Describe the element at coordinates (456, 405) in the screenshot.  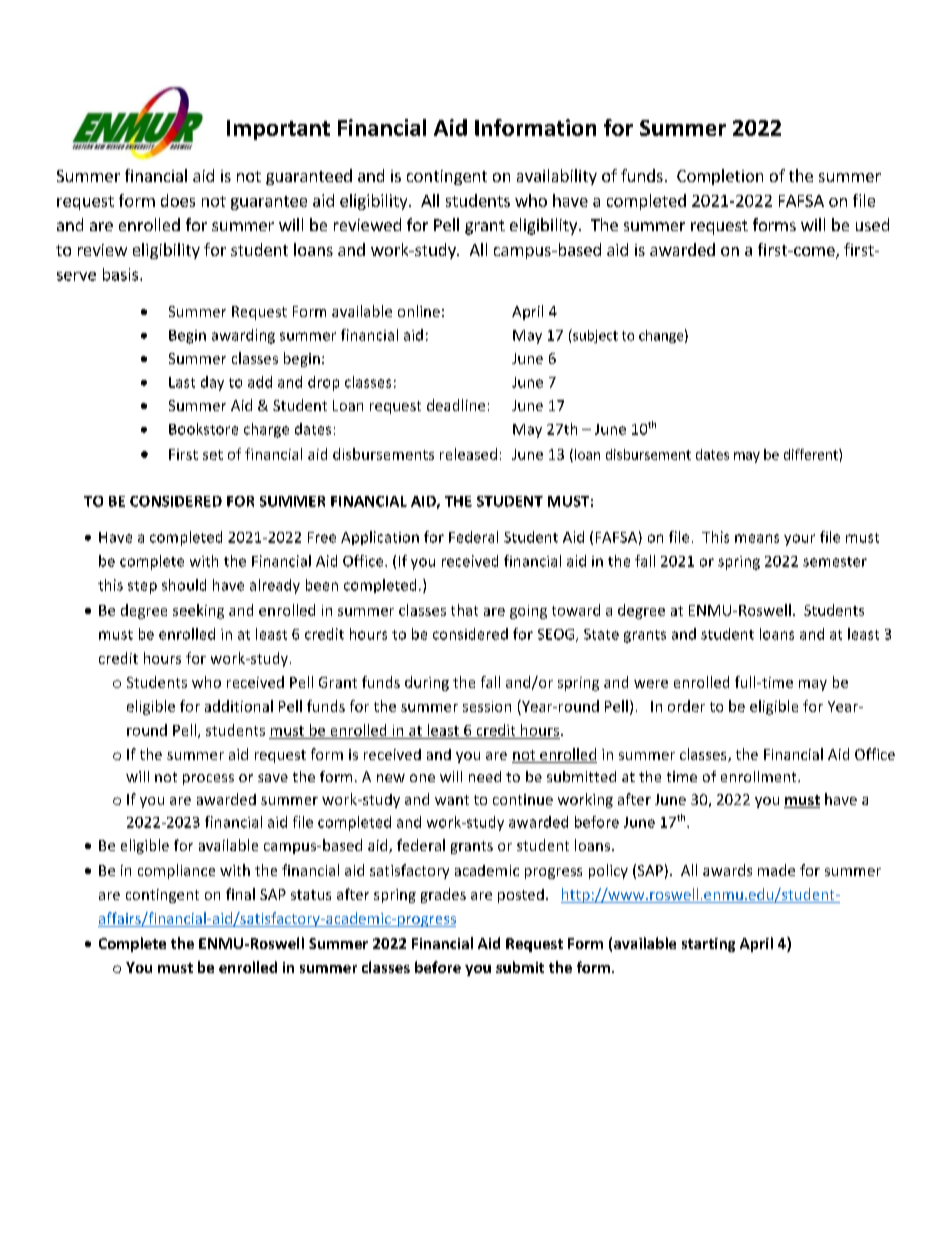
I see `deadline` at that location.
